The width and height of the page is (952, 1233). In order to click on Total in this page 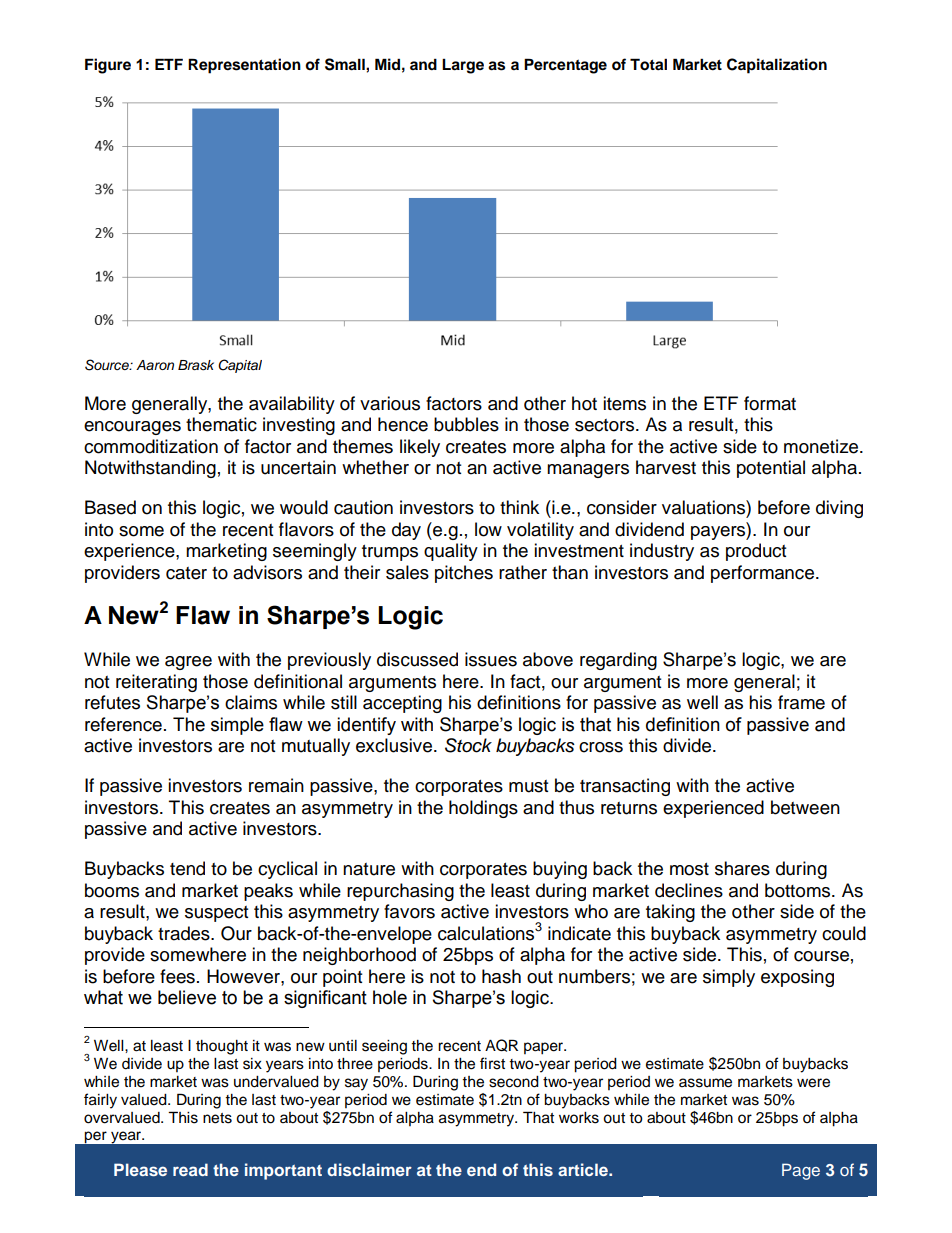, I will do `click(648, 64)`.
